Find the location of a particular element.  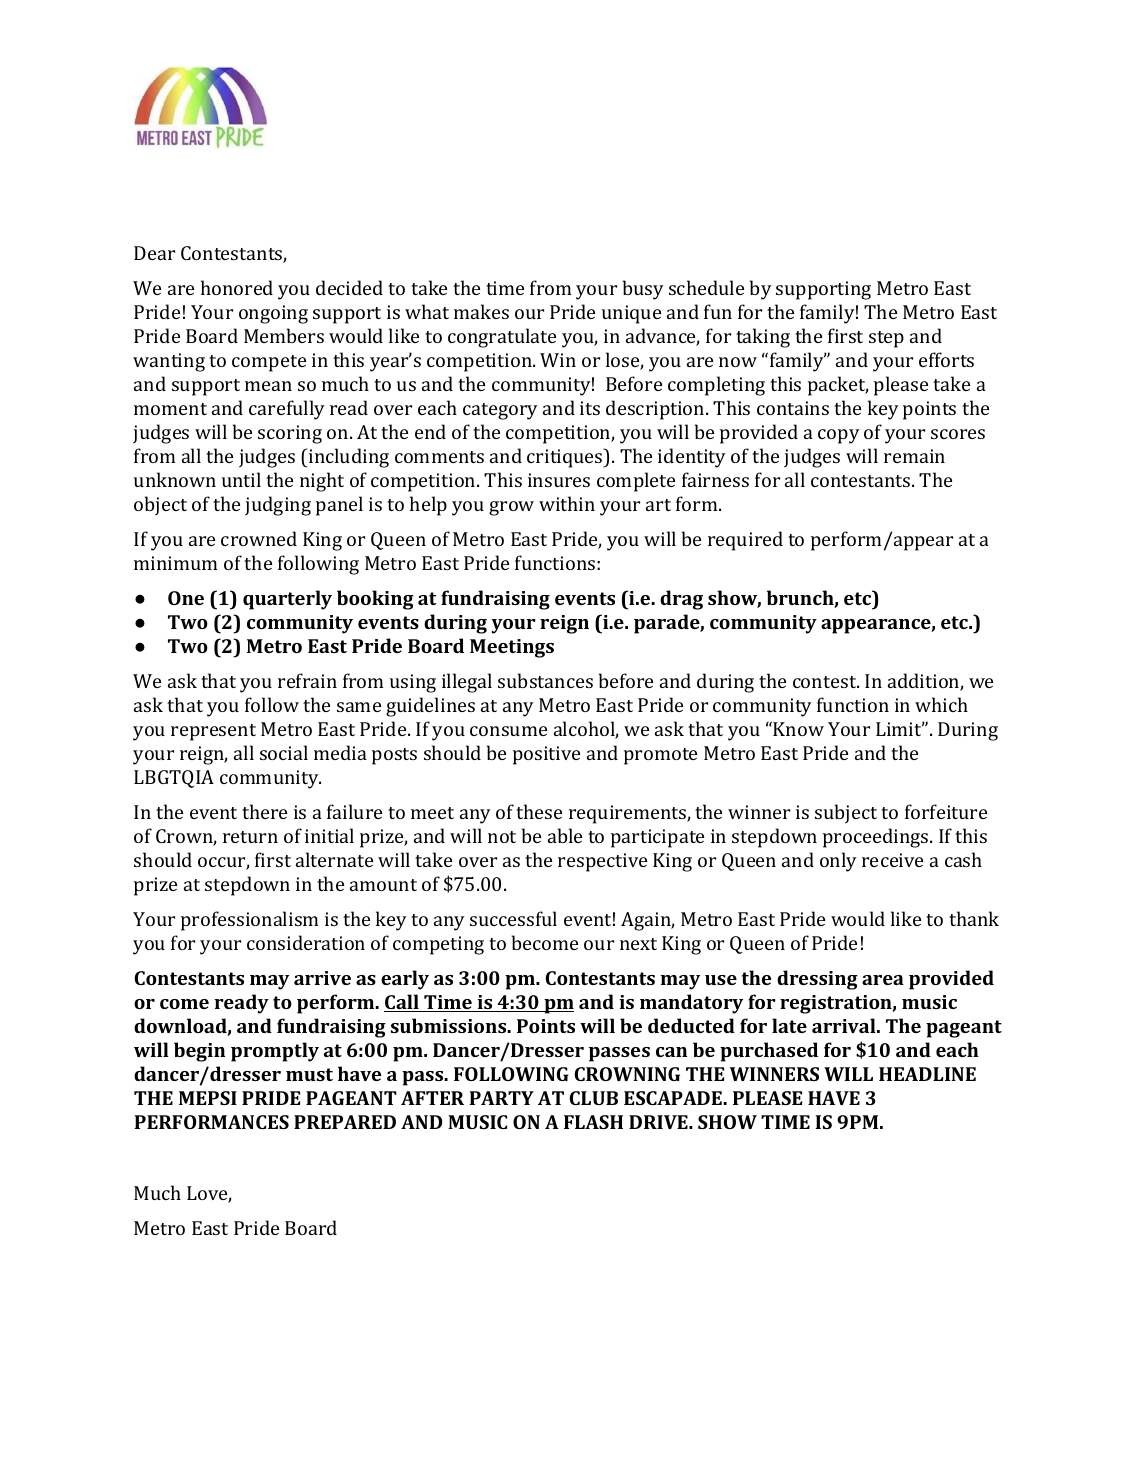

able is located at coordinates (565, 835).
